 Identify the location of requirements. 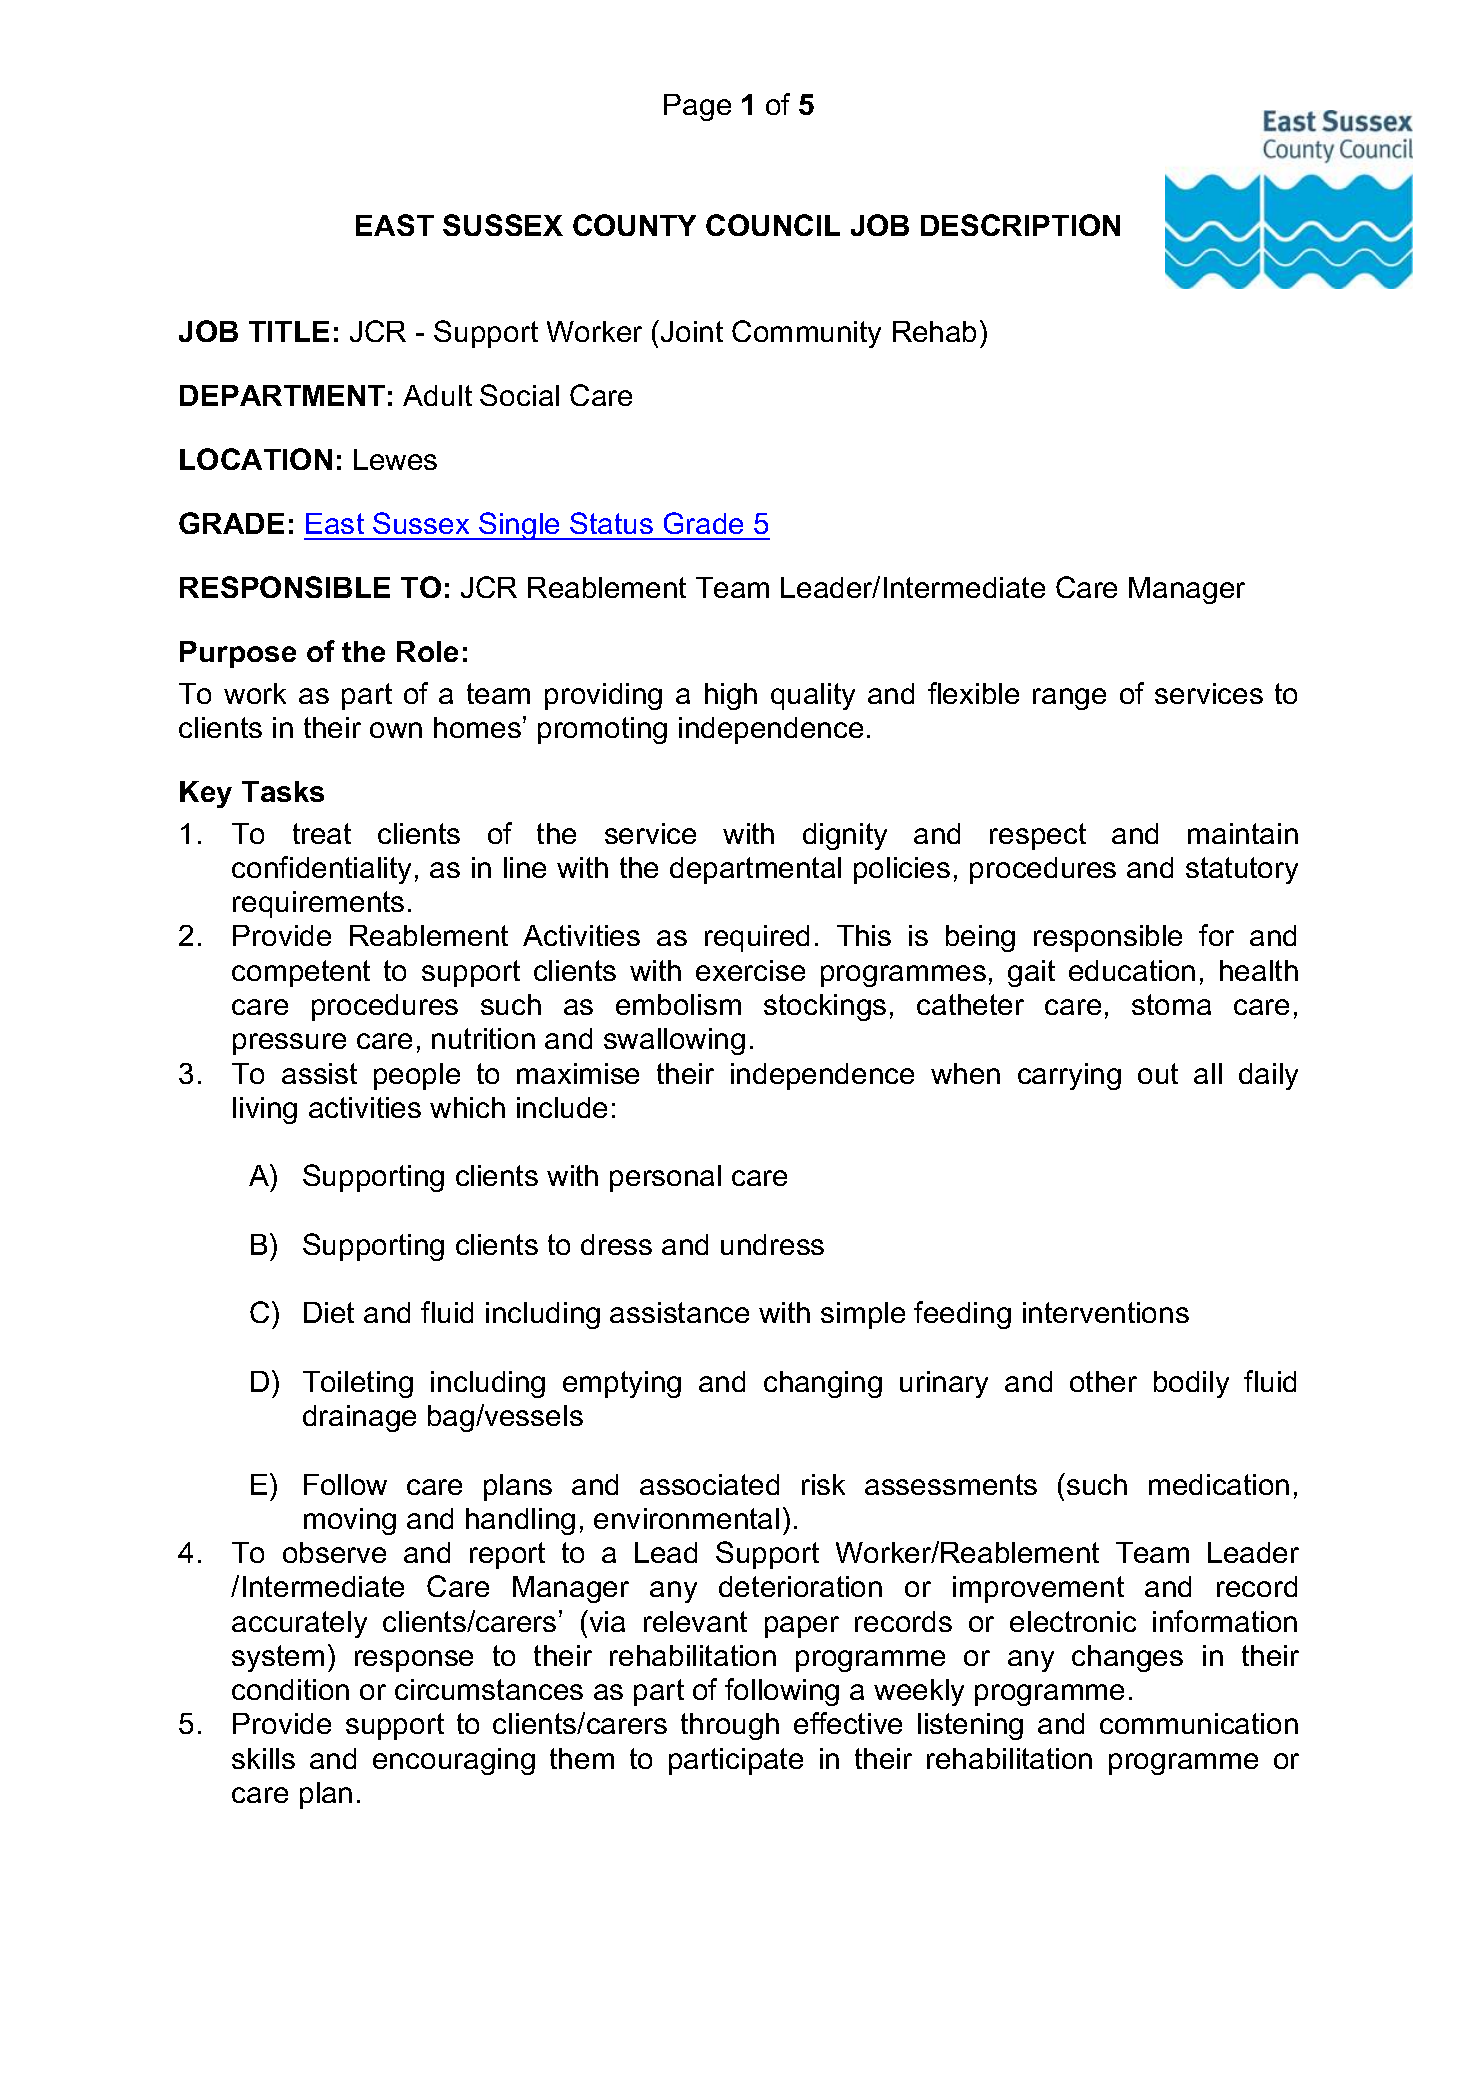
(318, 904).
